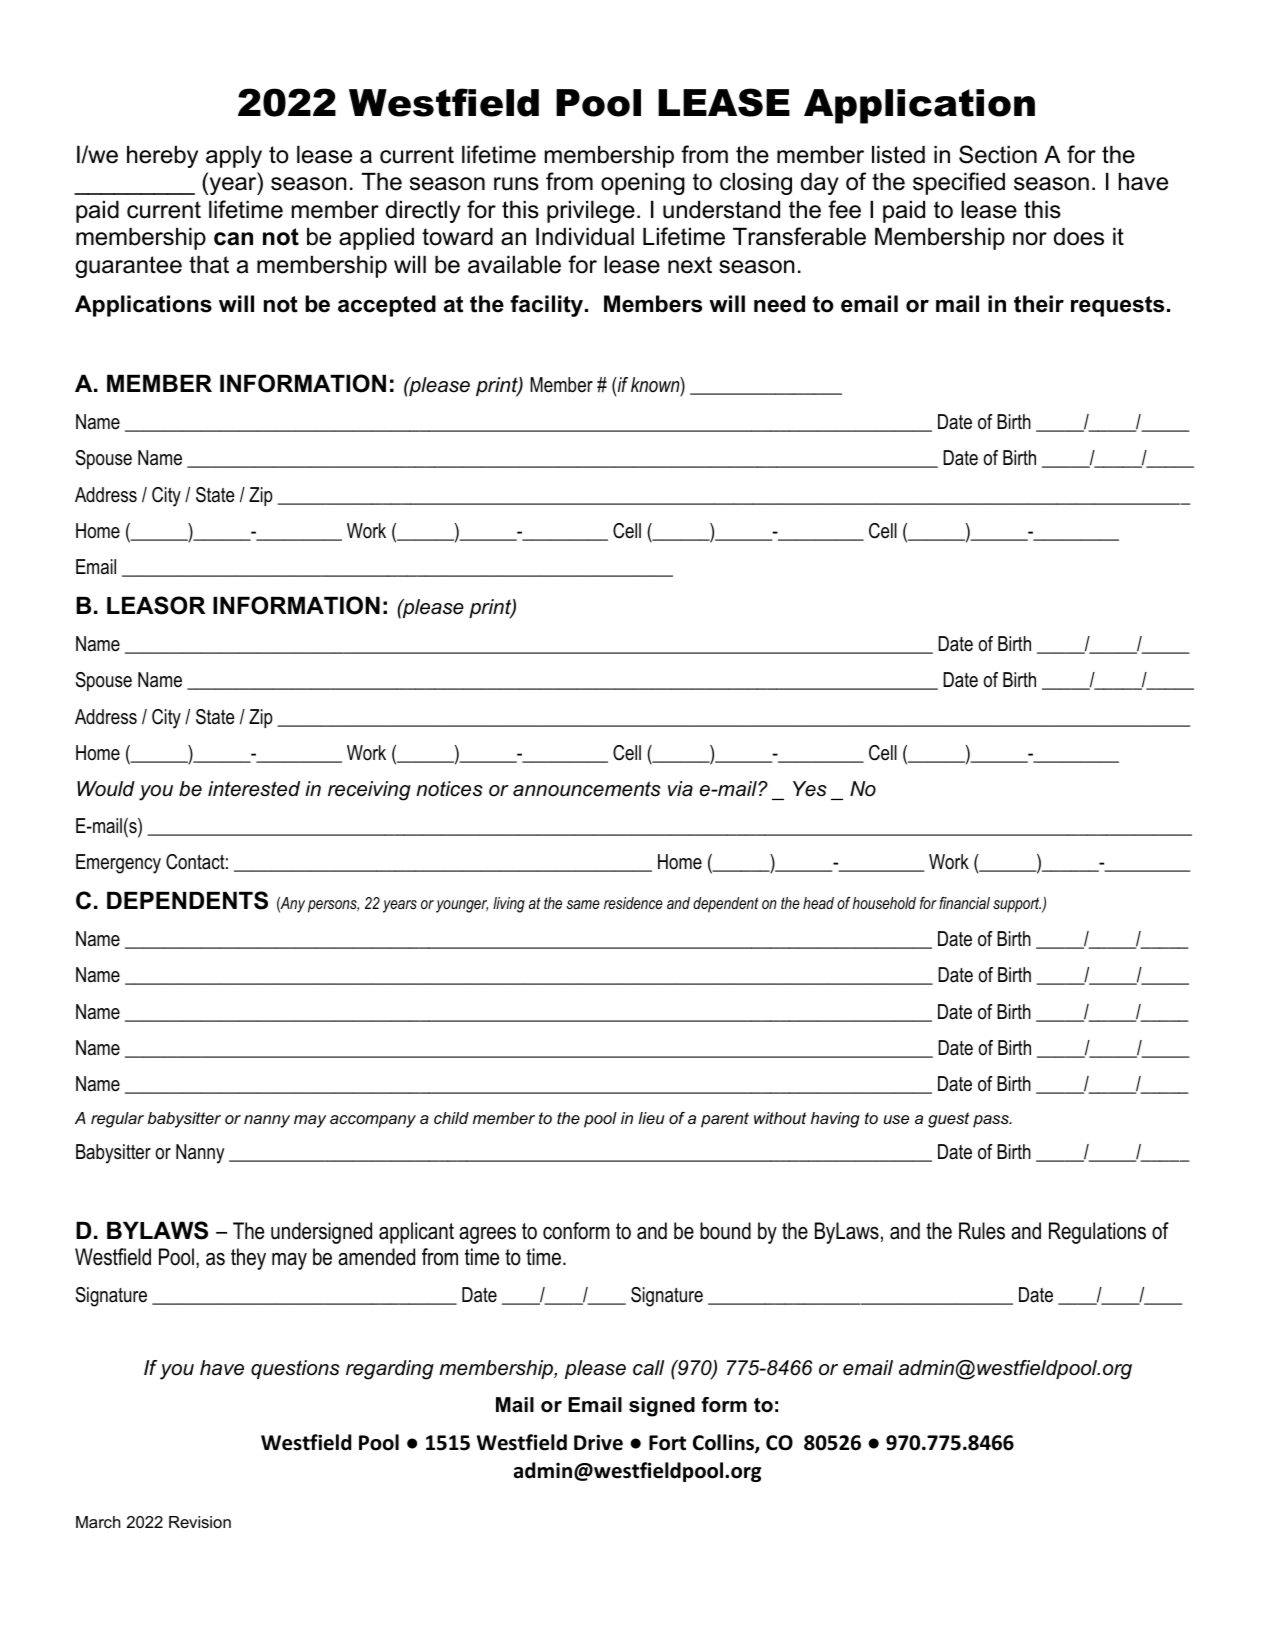  I want to click on financial, so click(964, 903).
